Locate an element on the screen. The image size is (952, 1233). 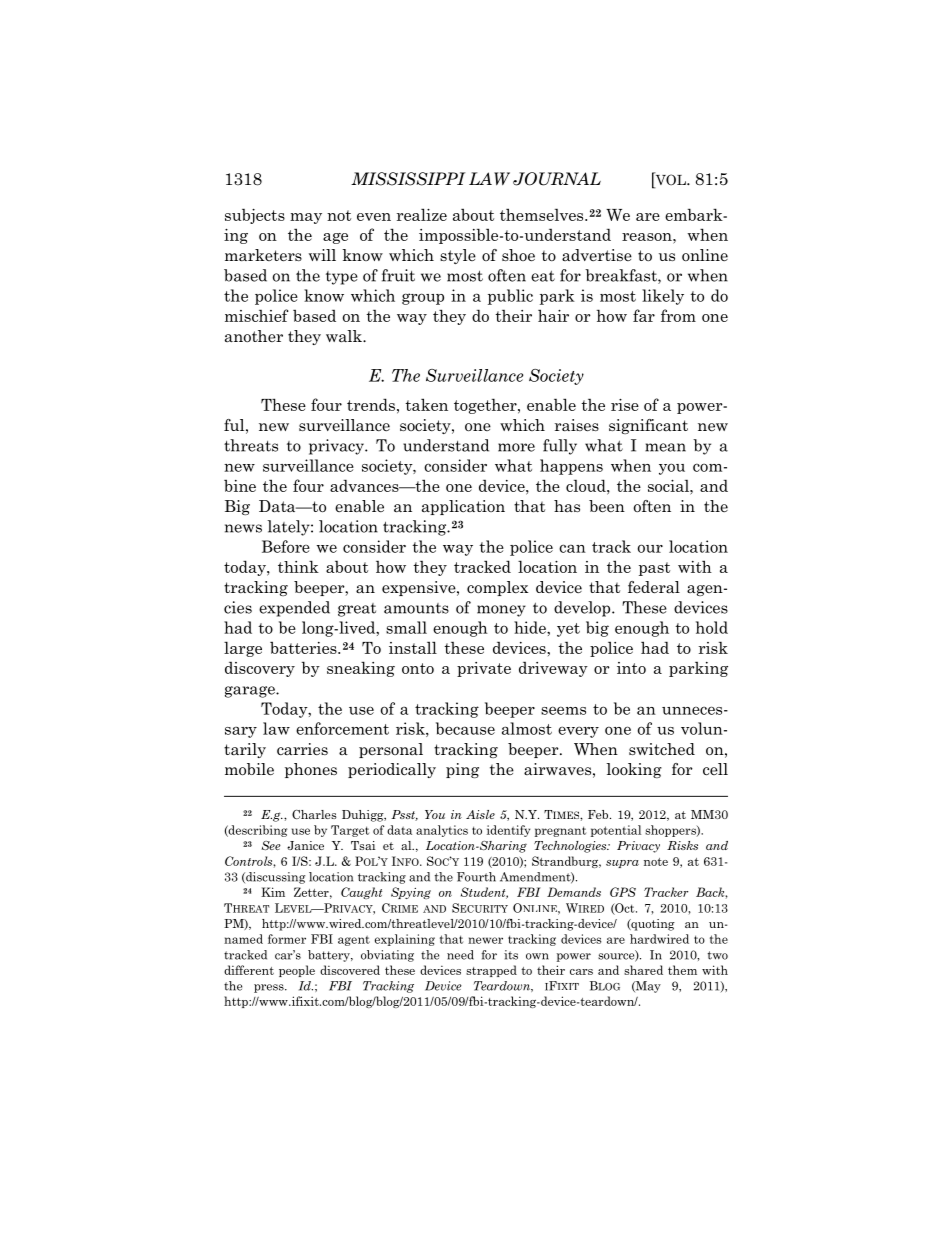
into is located at coordinates (631, 668).
